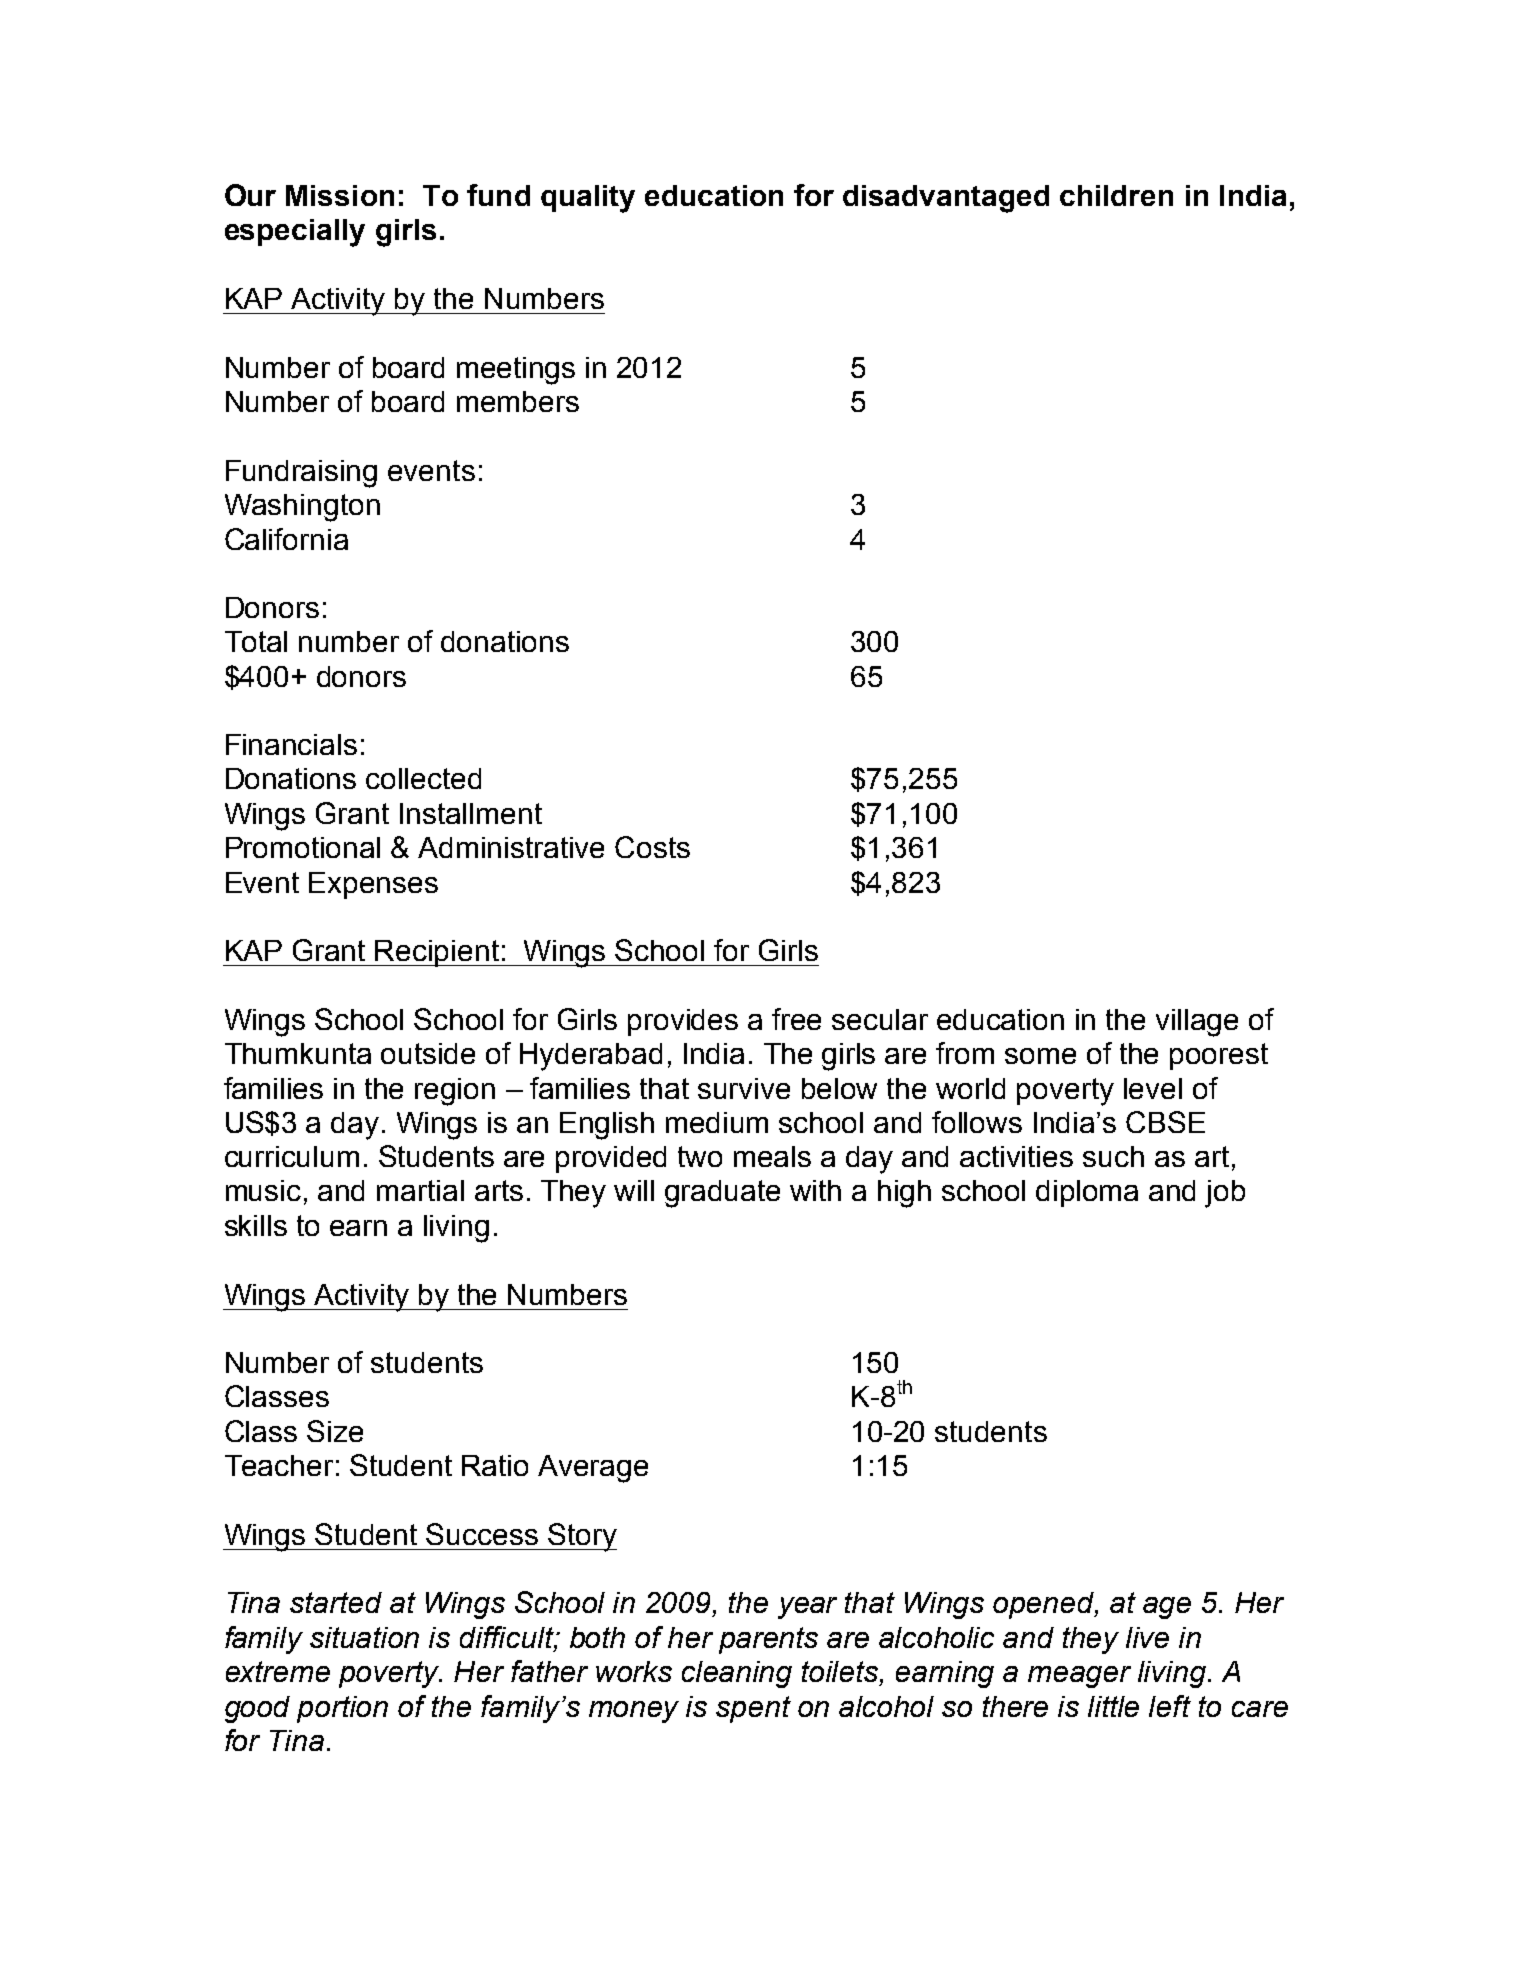  Describe the element at coordinates (737, 1674) in the page. I see `cleaning` at that location.
